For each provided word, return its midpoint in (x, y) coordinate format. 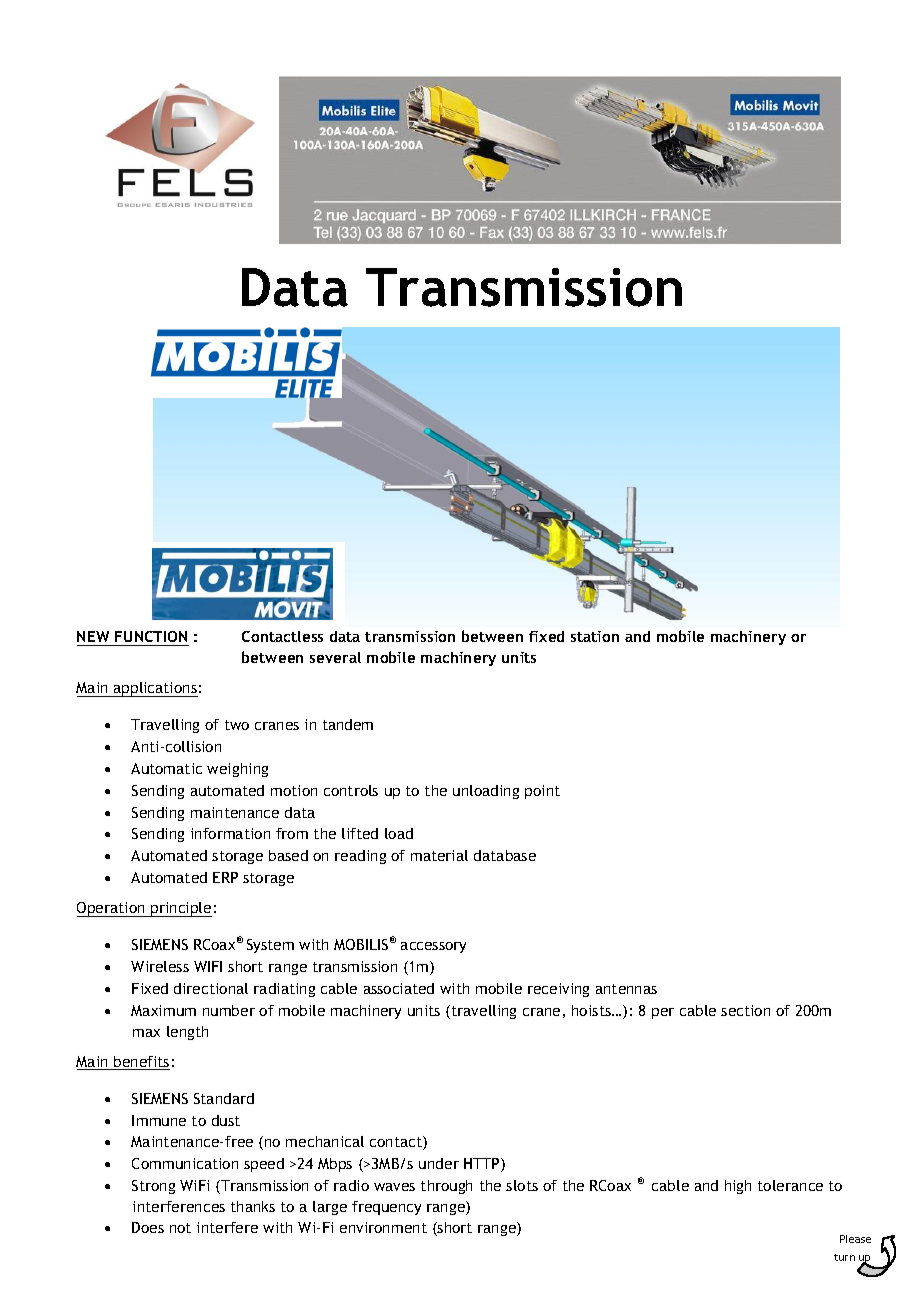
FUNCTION (151, 638)
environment (383, 1227)
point (542, 792)
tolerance (790, 1185)
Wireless (160, 966)
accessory (433, 947)
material (439, 855)
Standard (224, 1098)
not (180, 1228)
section (745, 1010)
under (439, 1163)
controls (351, 790)
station (595, 636)
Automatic (166, 768)
